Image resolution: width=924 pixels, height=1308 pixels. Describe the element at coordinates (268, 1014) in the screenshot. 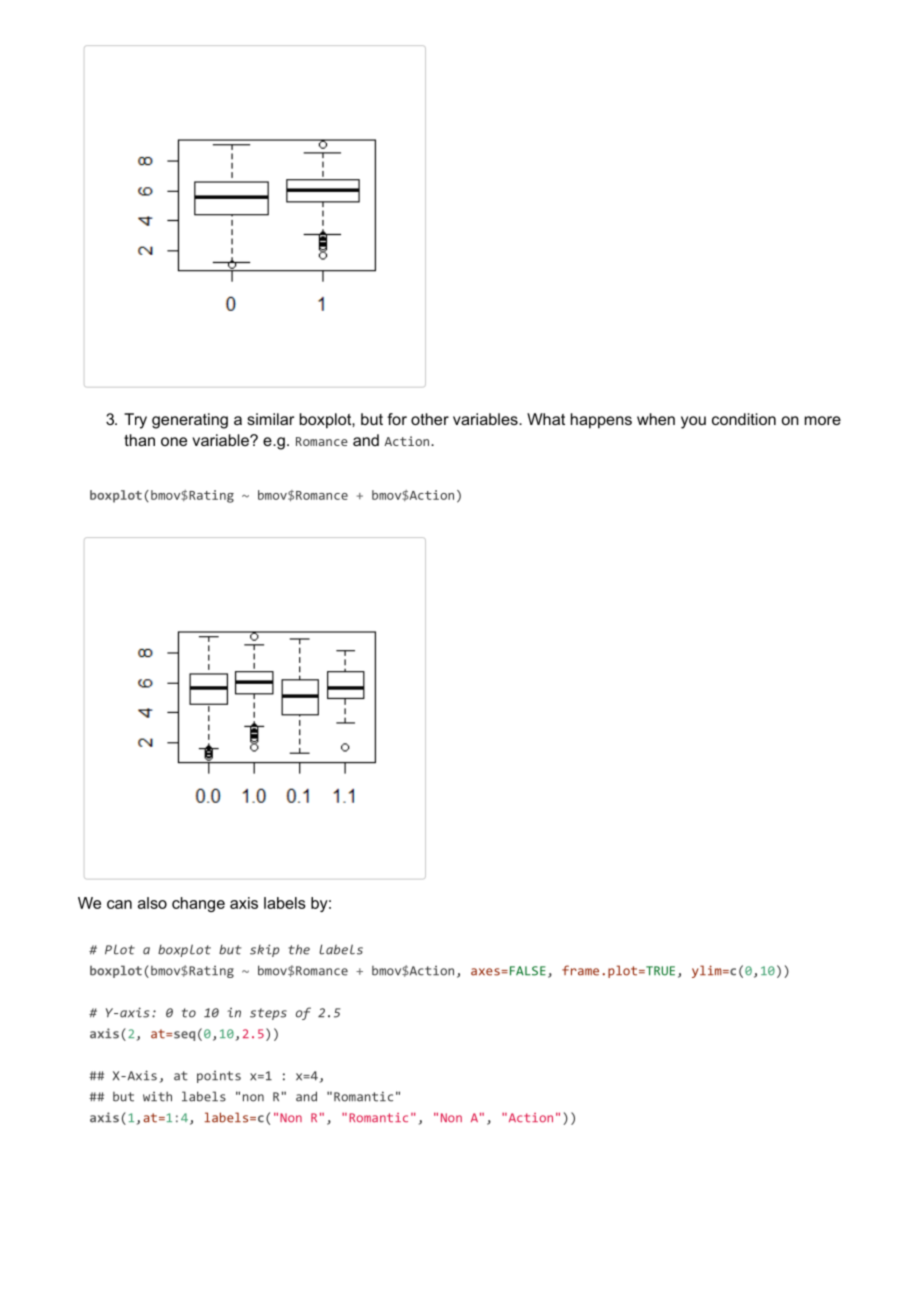

I see `steps` at that location.
